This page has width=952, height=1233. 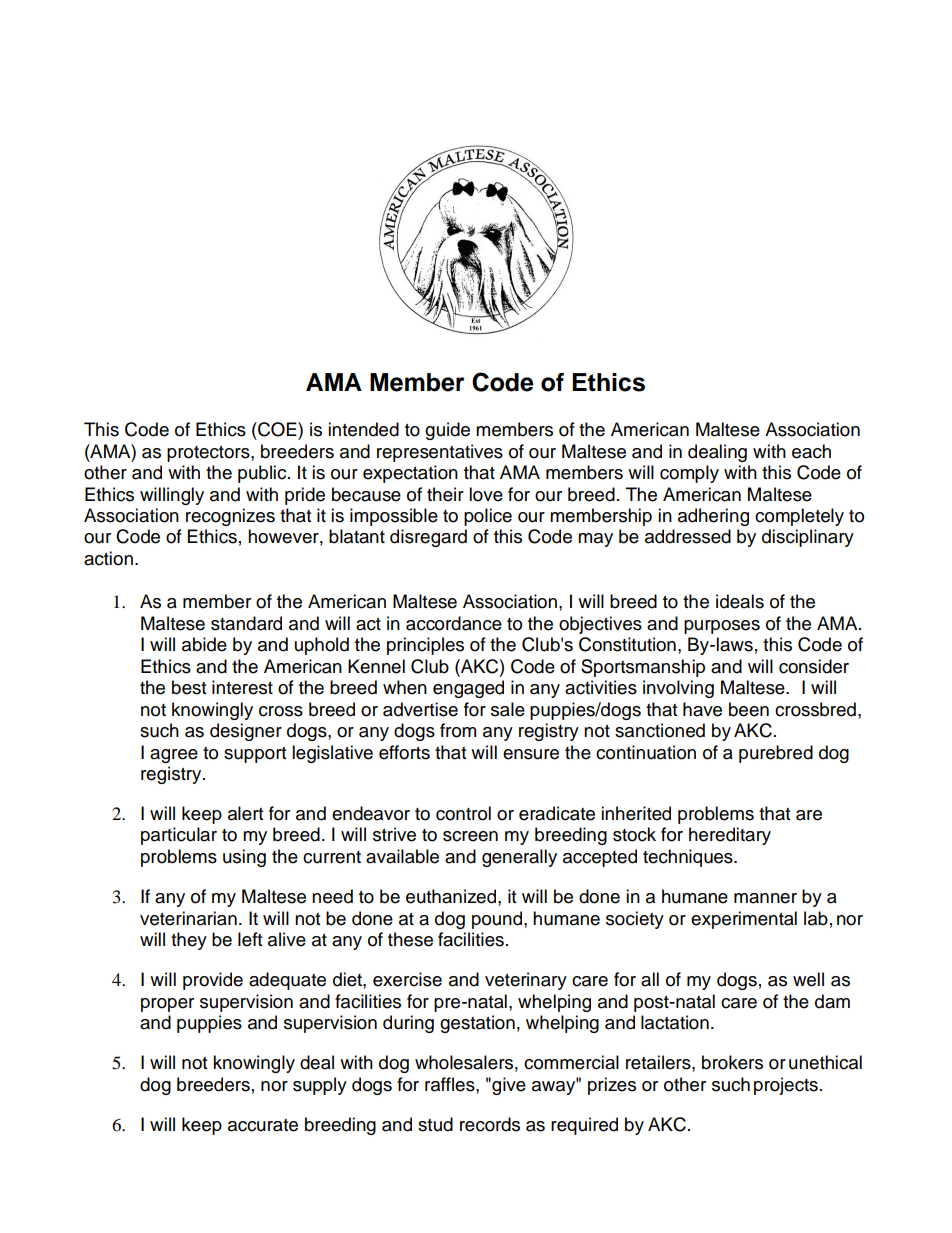 I want to click on hereditary, so click(x=730, y=836).
